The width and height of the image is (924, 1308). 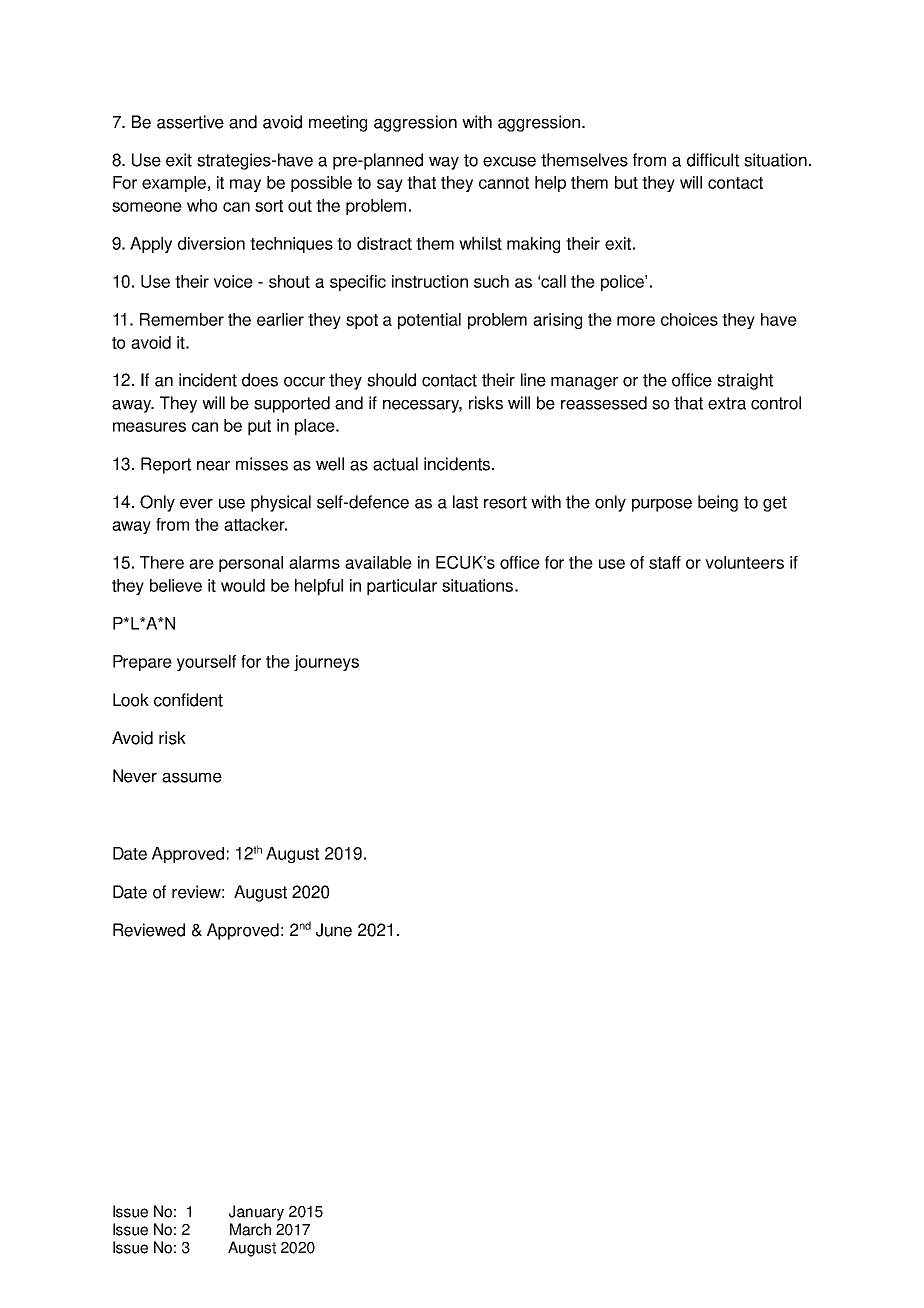 What do you see at coordinates (509, 162) in the image?
I see `excuse` at bounding box center [509, 162].
